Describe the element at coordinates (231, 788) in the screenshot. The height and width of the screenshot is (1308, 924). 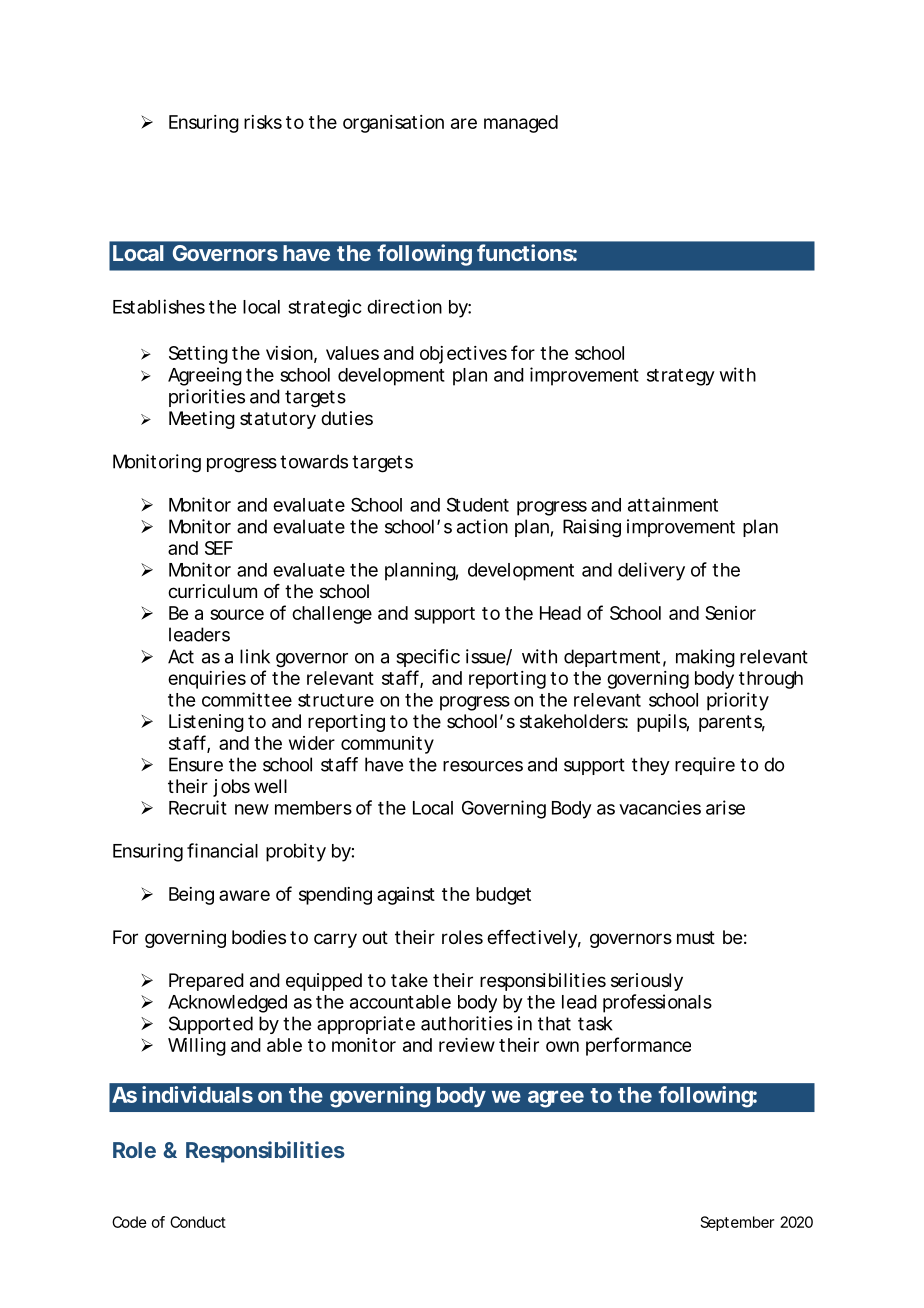
I see `jobs` at that location.
